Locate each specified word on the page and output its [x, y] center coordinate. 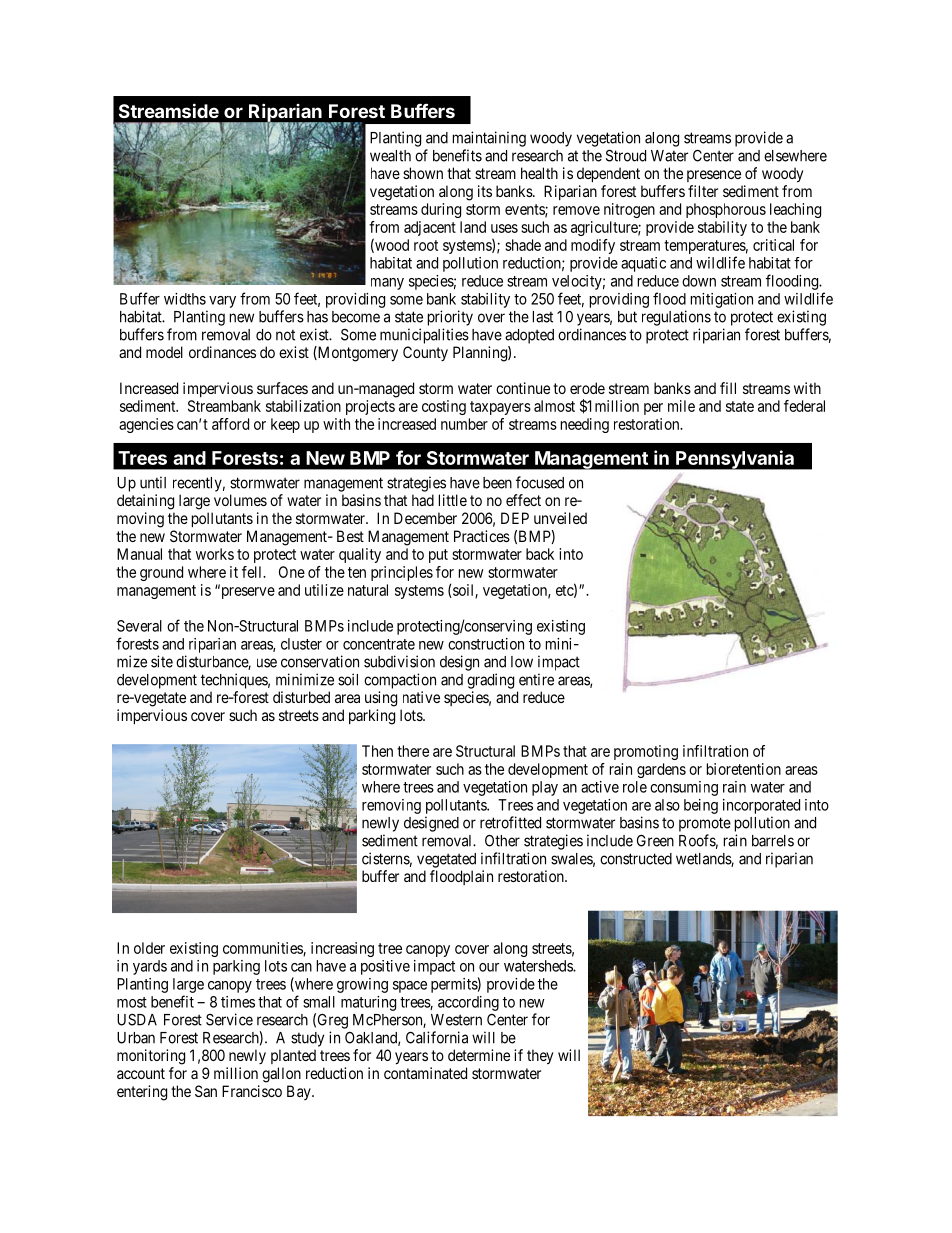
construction [486, 644]
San [206, 1091]
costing [444, 407]
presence [714, 176]
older [149, 948]
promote [705, 824]
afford [230, 424]
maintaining [489, 139]
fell [253, 572]
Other [502, 840]
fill [728, 388]
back [540, 554]
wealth [390, 156]
